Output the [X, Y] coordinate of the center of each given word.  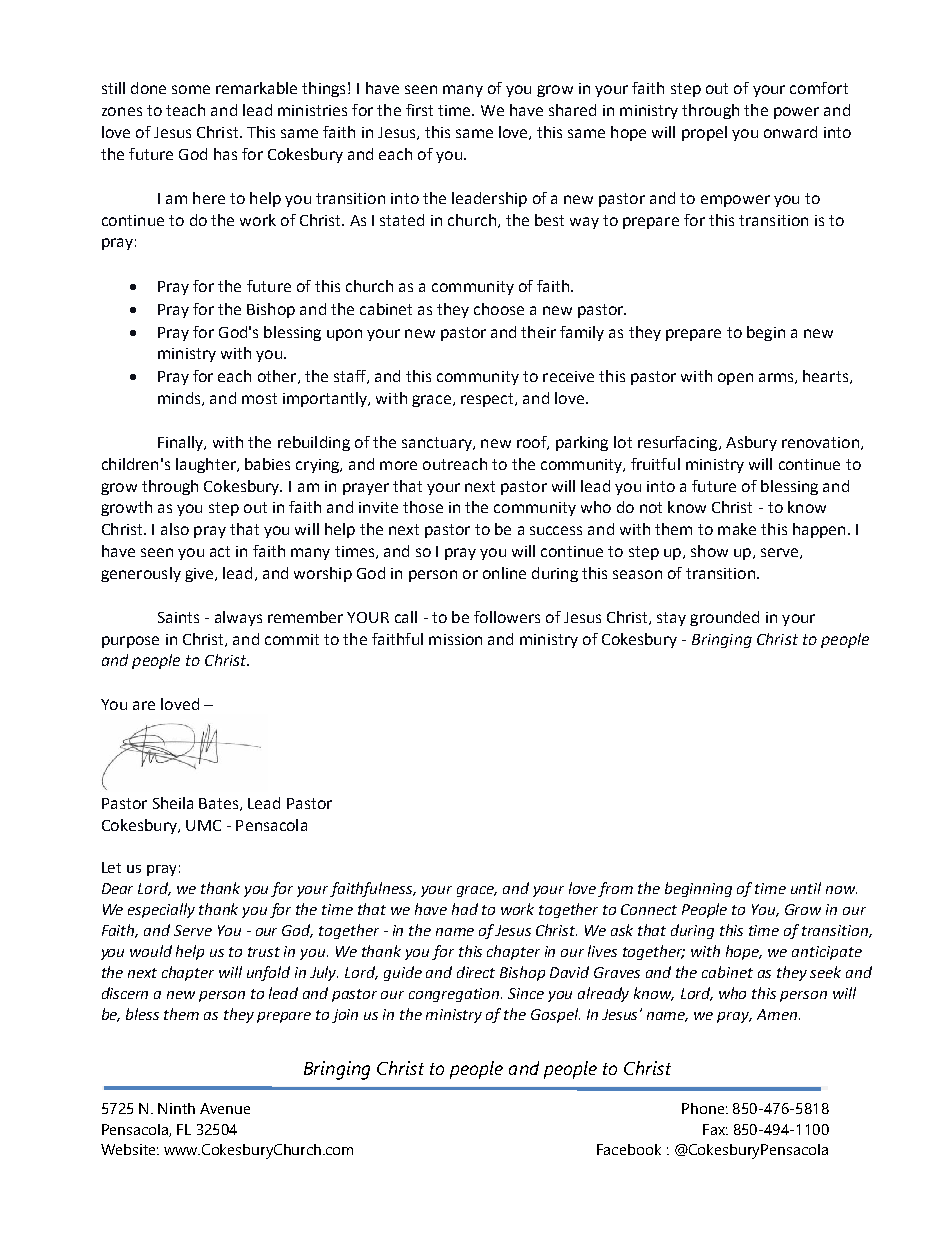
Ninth [176, 1108]
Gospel [555, 1015]
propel [704, 133]
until [806, 888]
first [419, 110]
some [191, 89]
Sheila [173, 803]
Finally [182, 443]
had [465, 909]
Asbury [751, 443]
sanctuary [438, 444]
